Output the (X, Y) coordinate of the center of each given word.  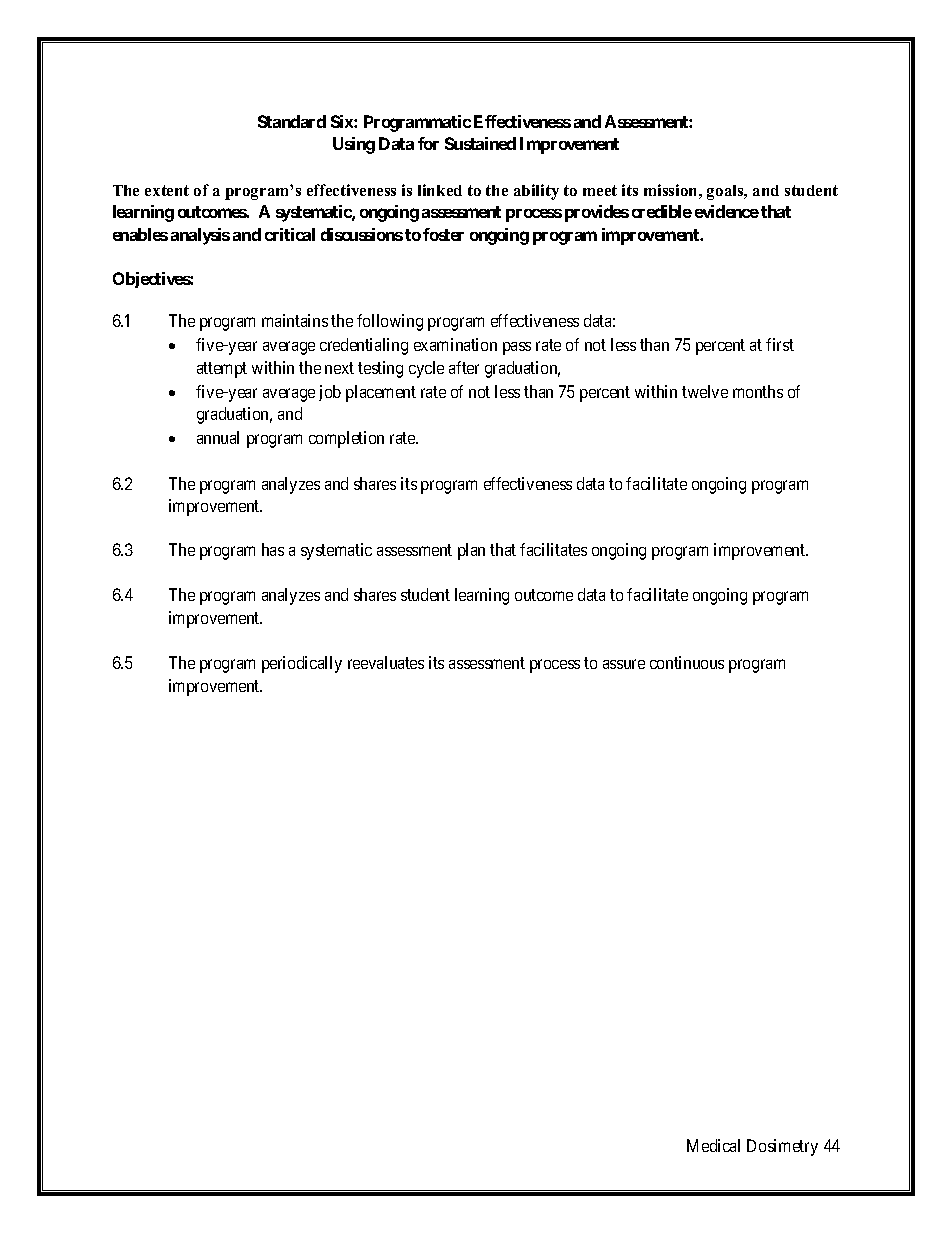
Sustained (480, 143)
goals (726, 192)
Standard (292, 121)
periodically (302, 664)
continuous (687, 662)
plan (471, 551)
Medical (713, 1145)
